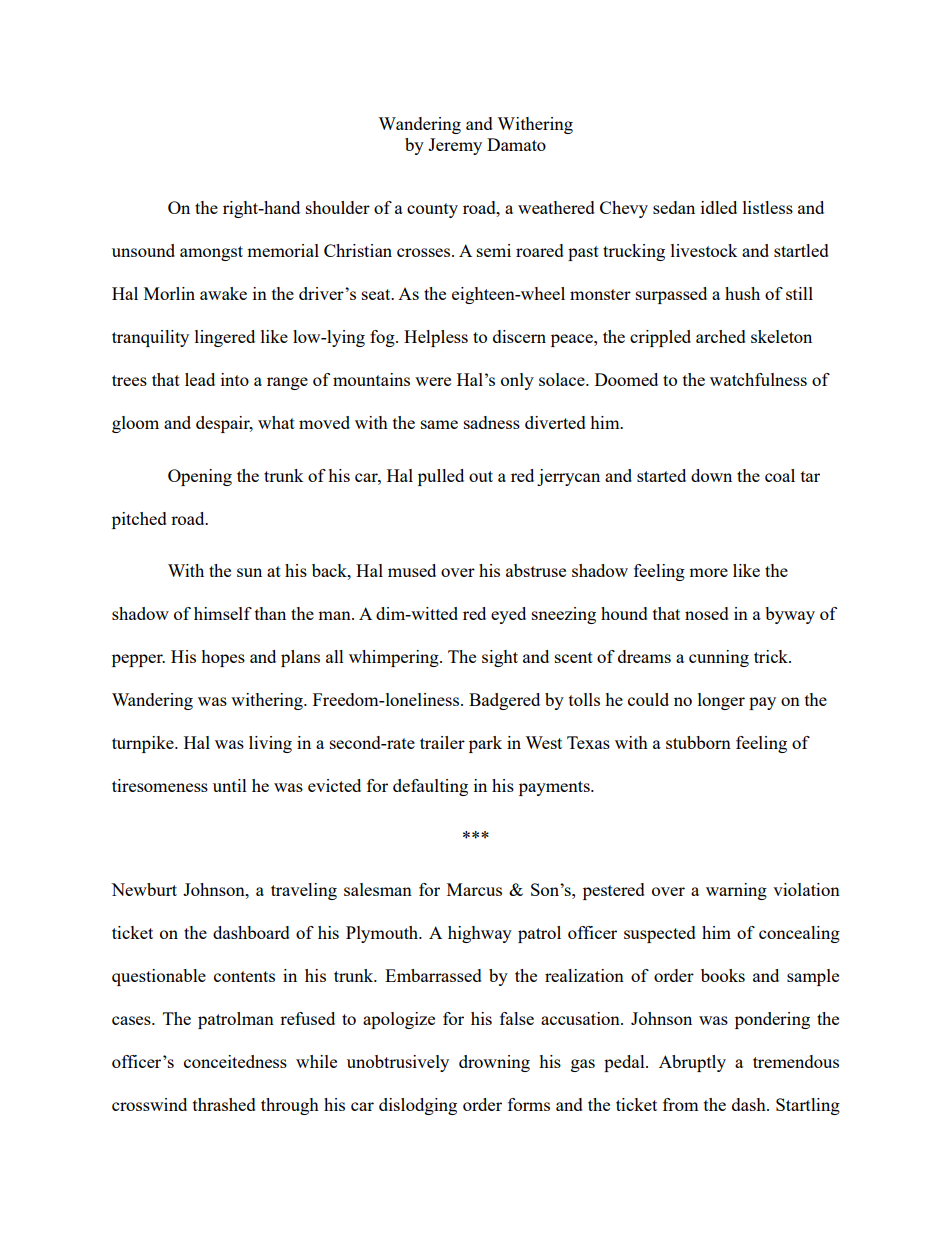 The image size is (952, 1233). Describe the element at coordinates (708, 572) in the page. I see `more` at that location.
